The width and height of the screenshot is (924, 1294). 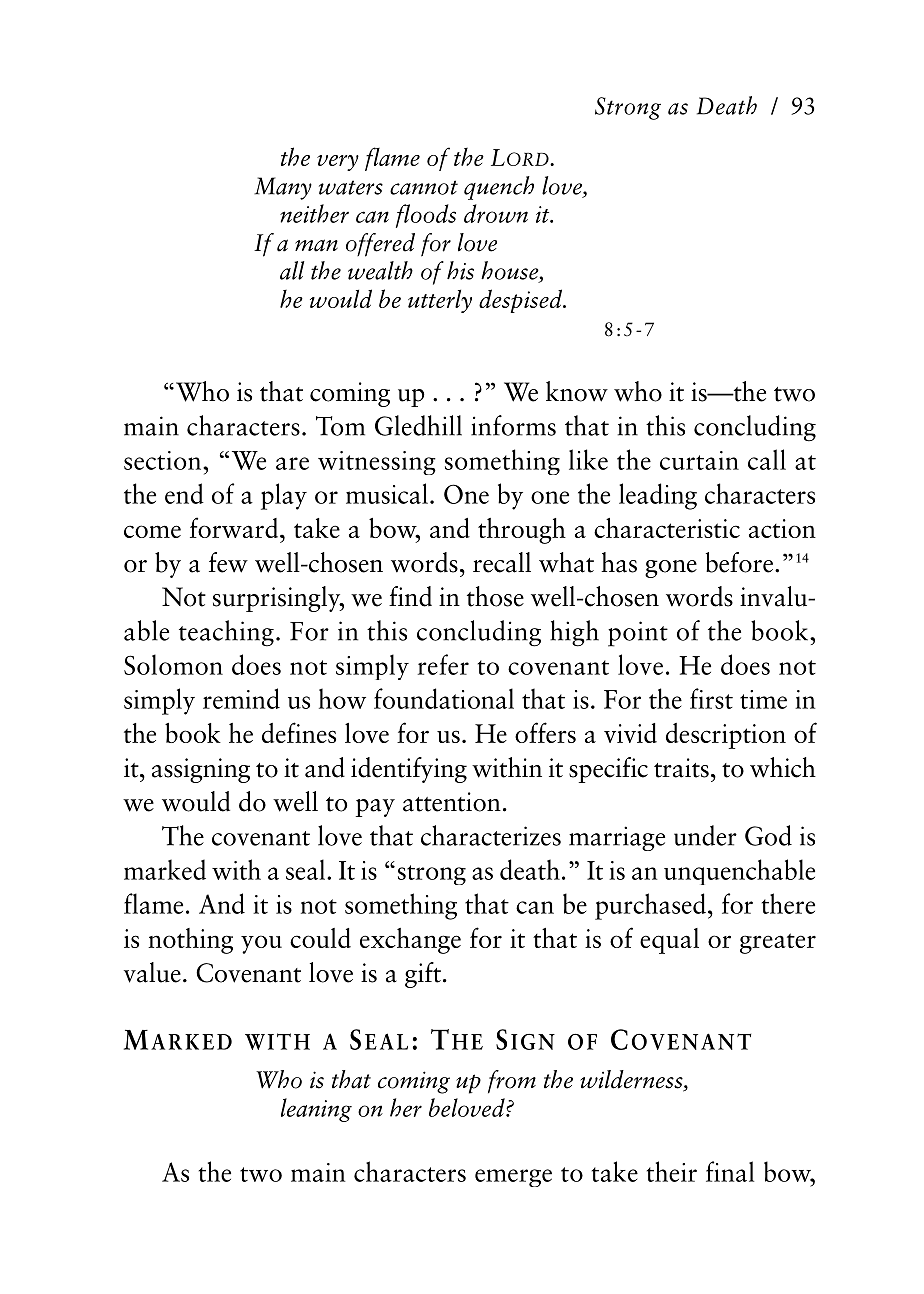 What do you see at coordinates (235, 527) in the screenshot?
I see `forward` at bounding box center [235, 527].
